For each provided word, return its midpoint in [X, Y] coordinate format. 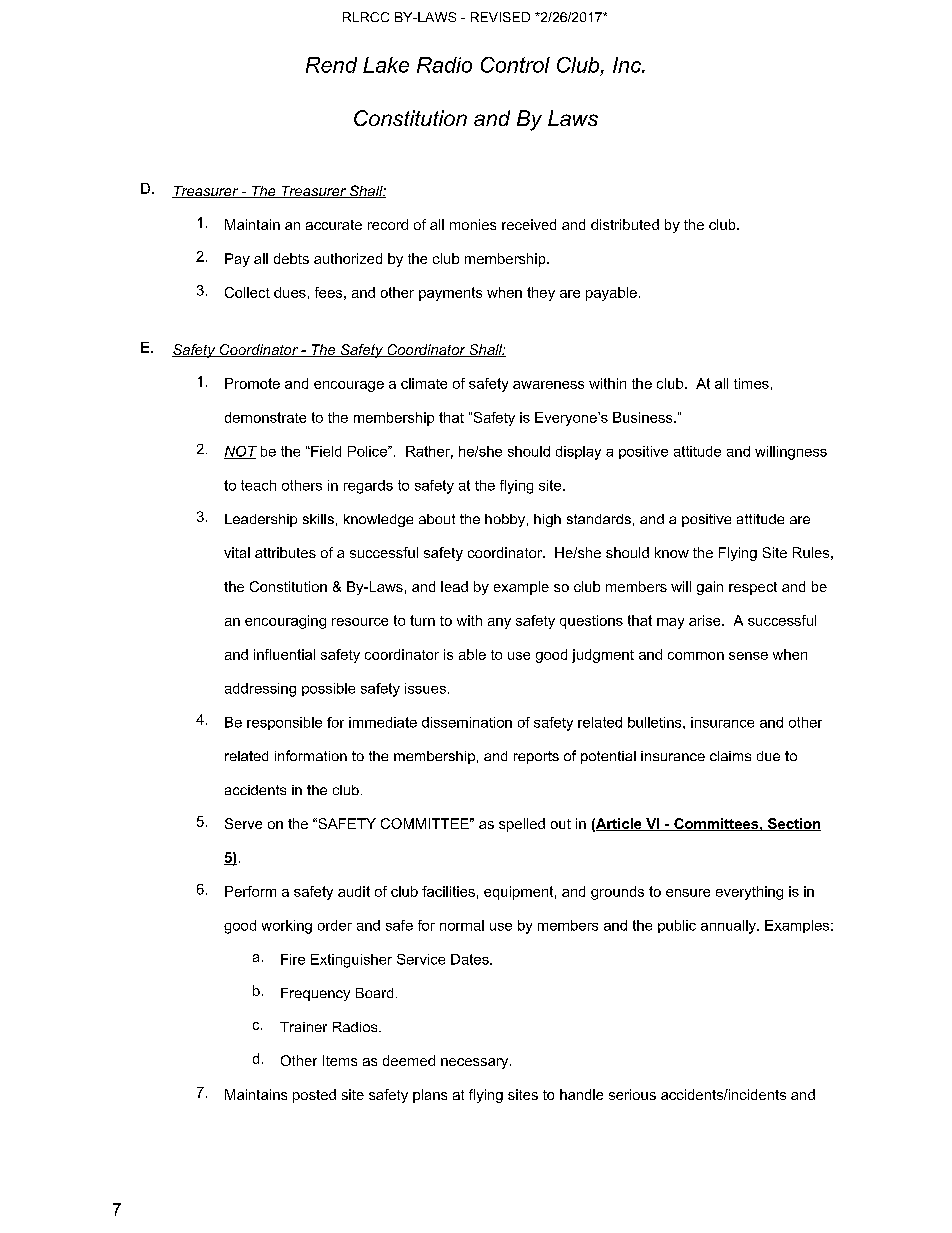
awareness [548, 385]
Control [515, 65]
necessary [476, 1063]
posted [314, 1096]
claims [730, 756]
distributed [625, 224]
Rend [331, 65]
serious [632, 1094]
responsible [284, 723]
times [751, 383]
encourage [349, 386]
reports [536, 757]
